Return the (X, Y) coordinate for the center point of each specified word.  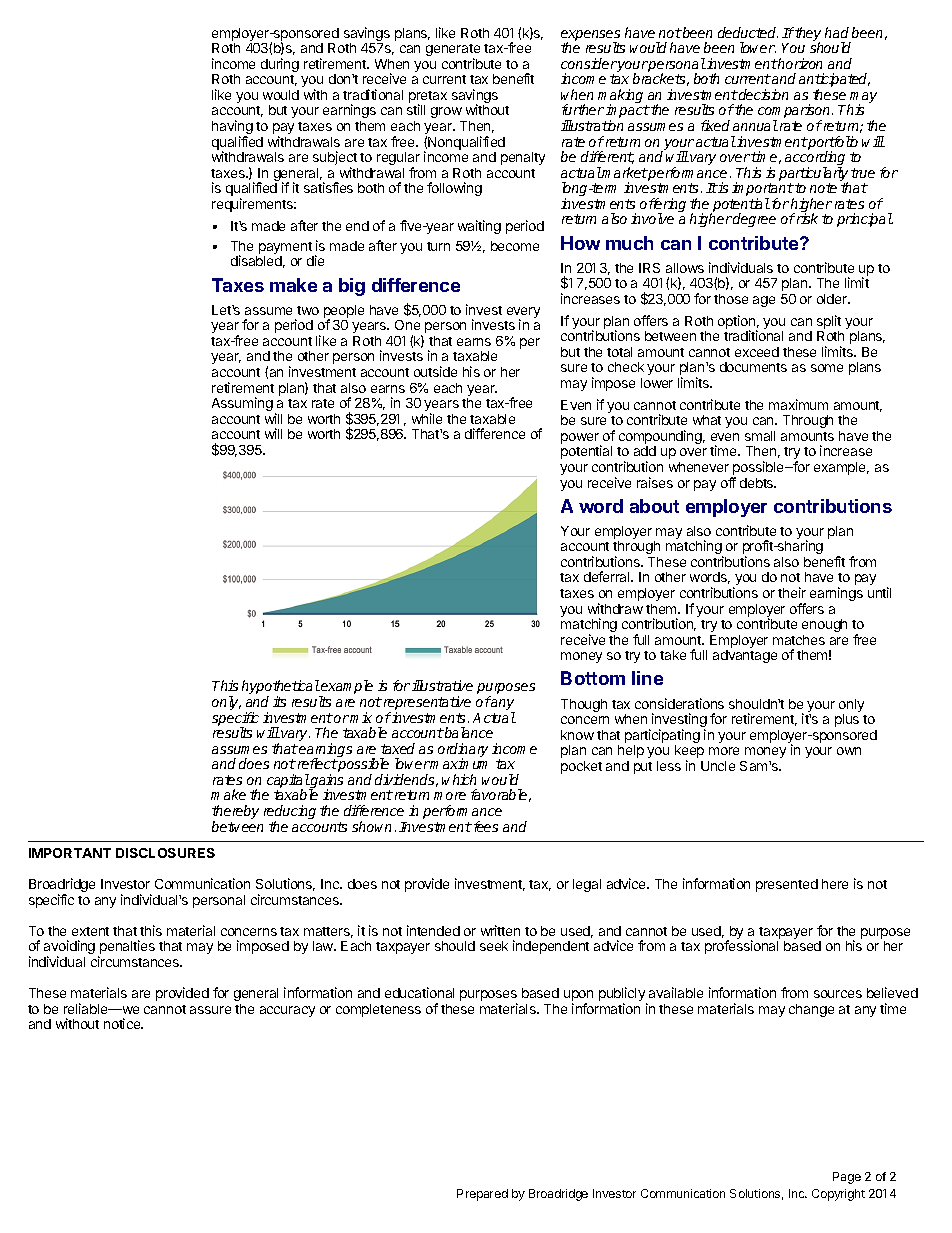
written (500, 930)
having (232, 128)
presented (787, 885)
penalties (126, 948)
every (523, 314)
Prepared (482, 1195)
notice (123, 1023)
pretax (428, 98)
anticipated (834, 81)
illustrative (442, 685)
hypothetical (281, 688)
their (792, 592)
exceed (757, 352)
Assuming (242, 404)
